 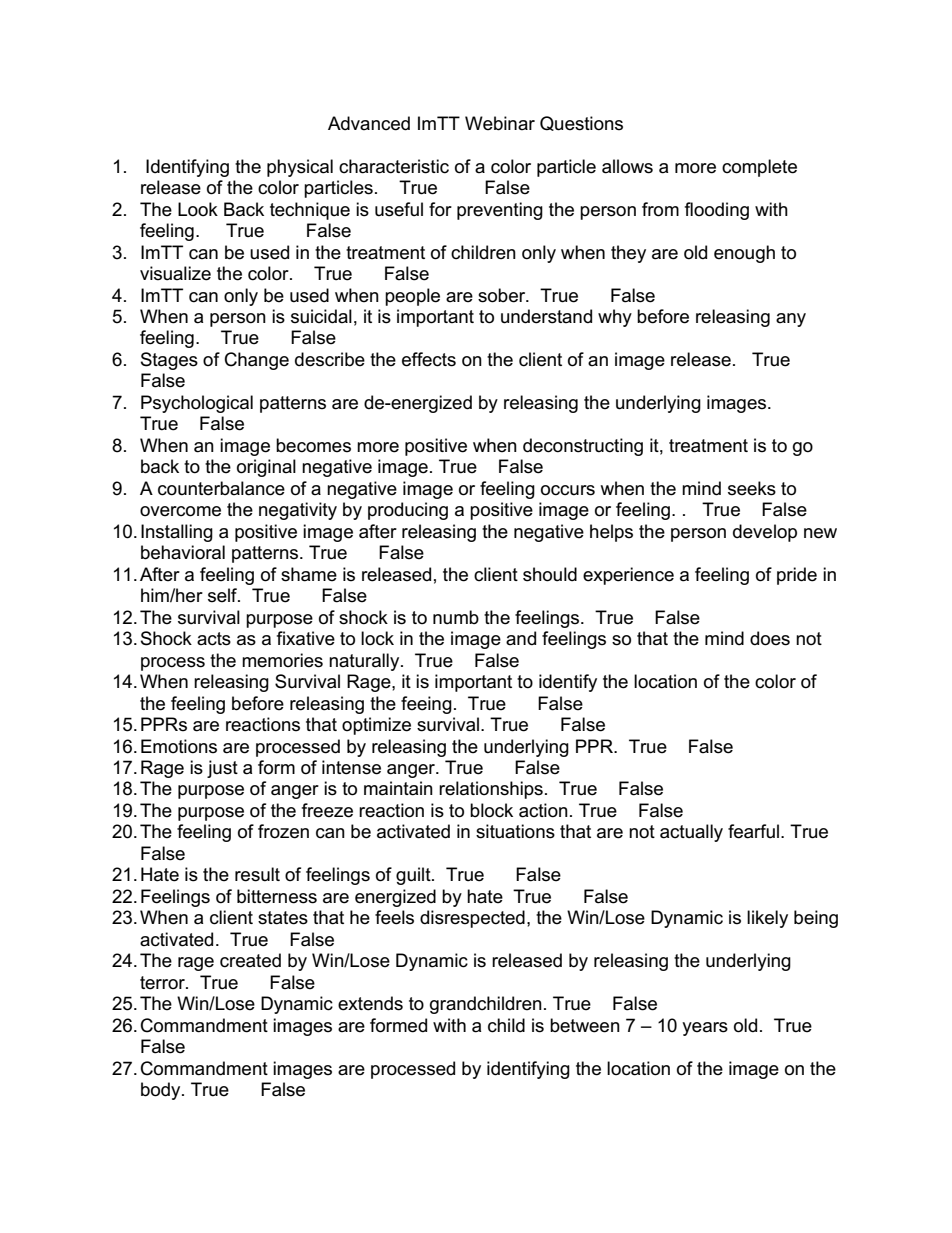 I want to click on self, so click(x=224, y=595).
